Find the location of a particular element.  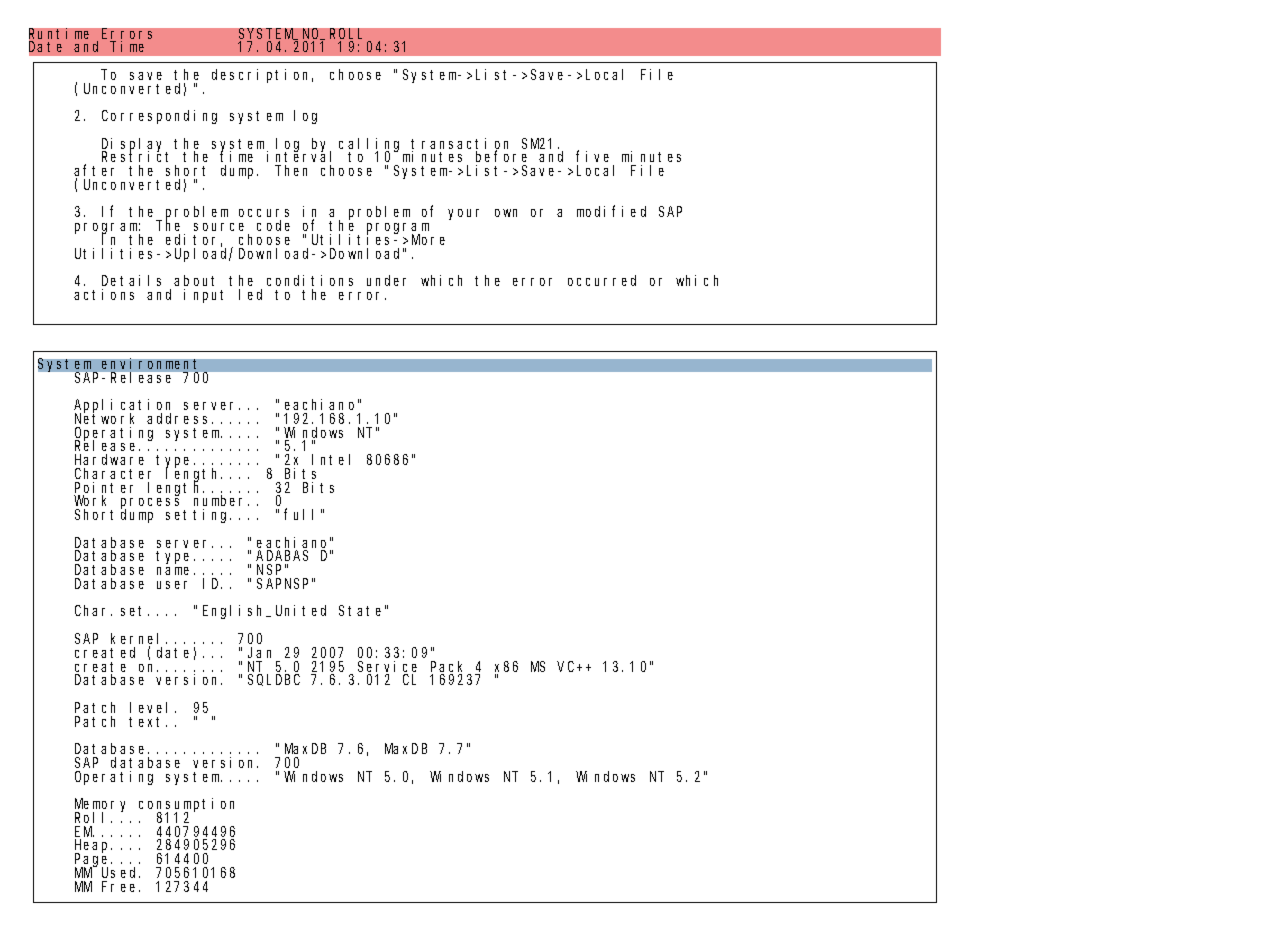

Pack is located at coordinates (450, 668).
